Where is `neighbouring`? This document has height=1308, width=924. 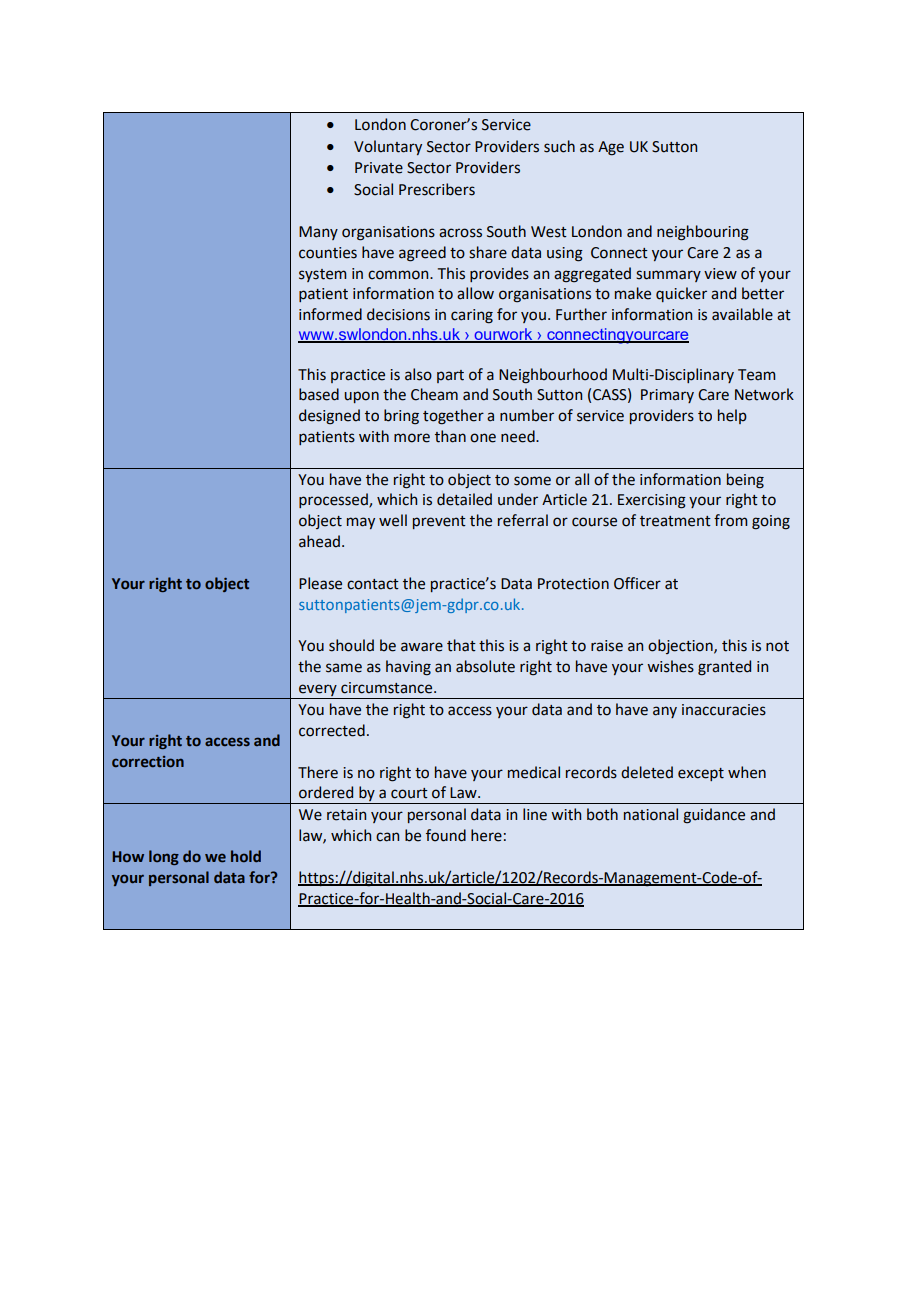 neighbouring is located at coordinates (703, 233).
